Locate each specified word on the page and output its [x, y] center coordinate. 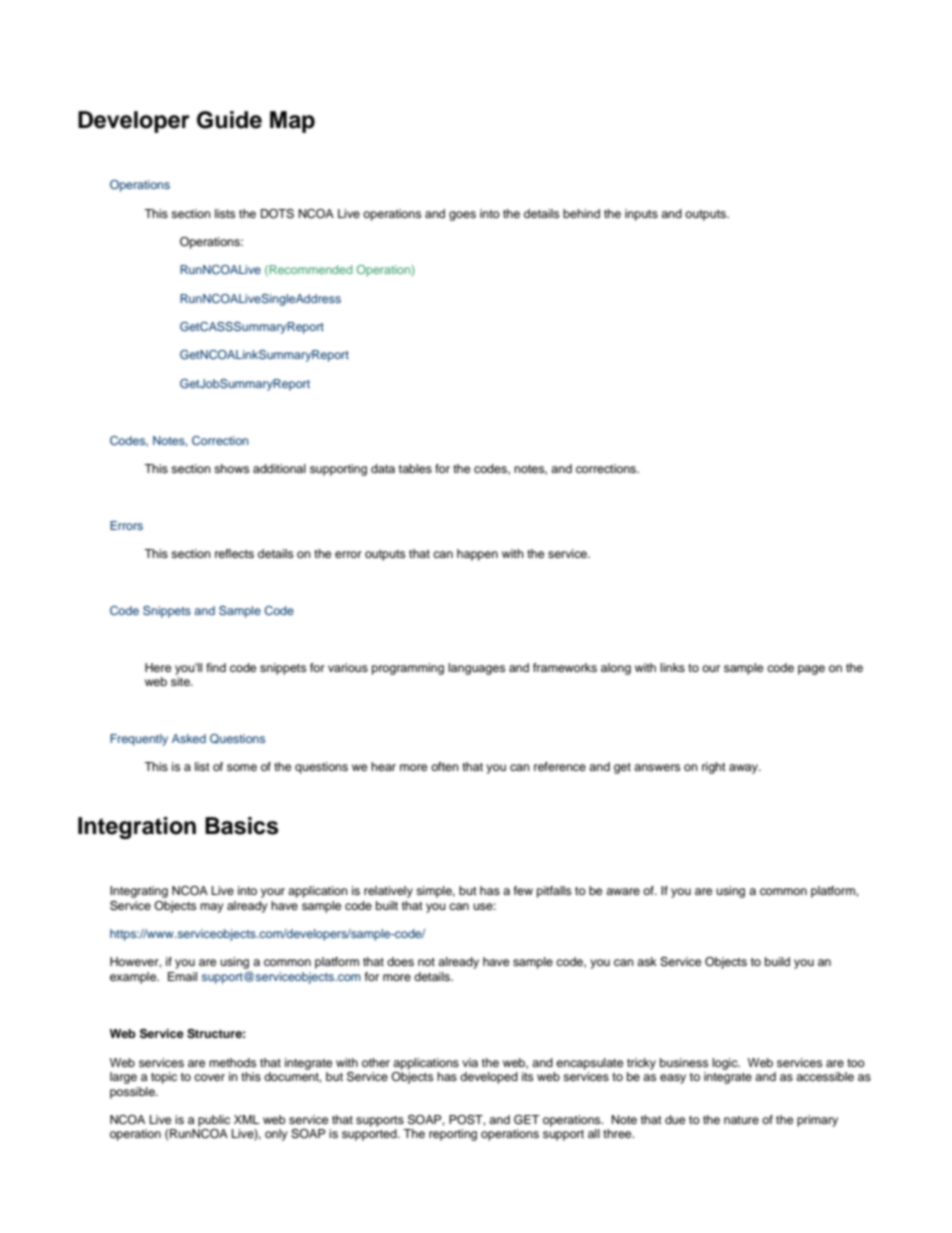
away [744, 769]
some [242, 767]
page [811, 670]
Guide [229, 120]
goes [462, 216]
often [445, 766]
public [214, 1121]
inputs [641, 215]
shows [231, 468]
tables [415, 468]
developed [489, 1078]
